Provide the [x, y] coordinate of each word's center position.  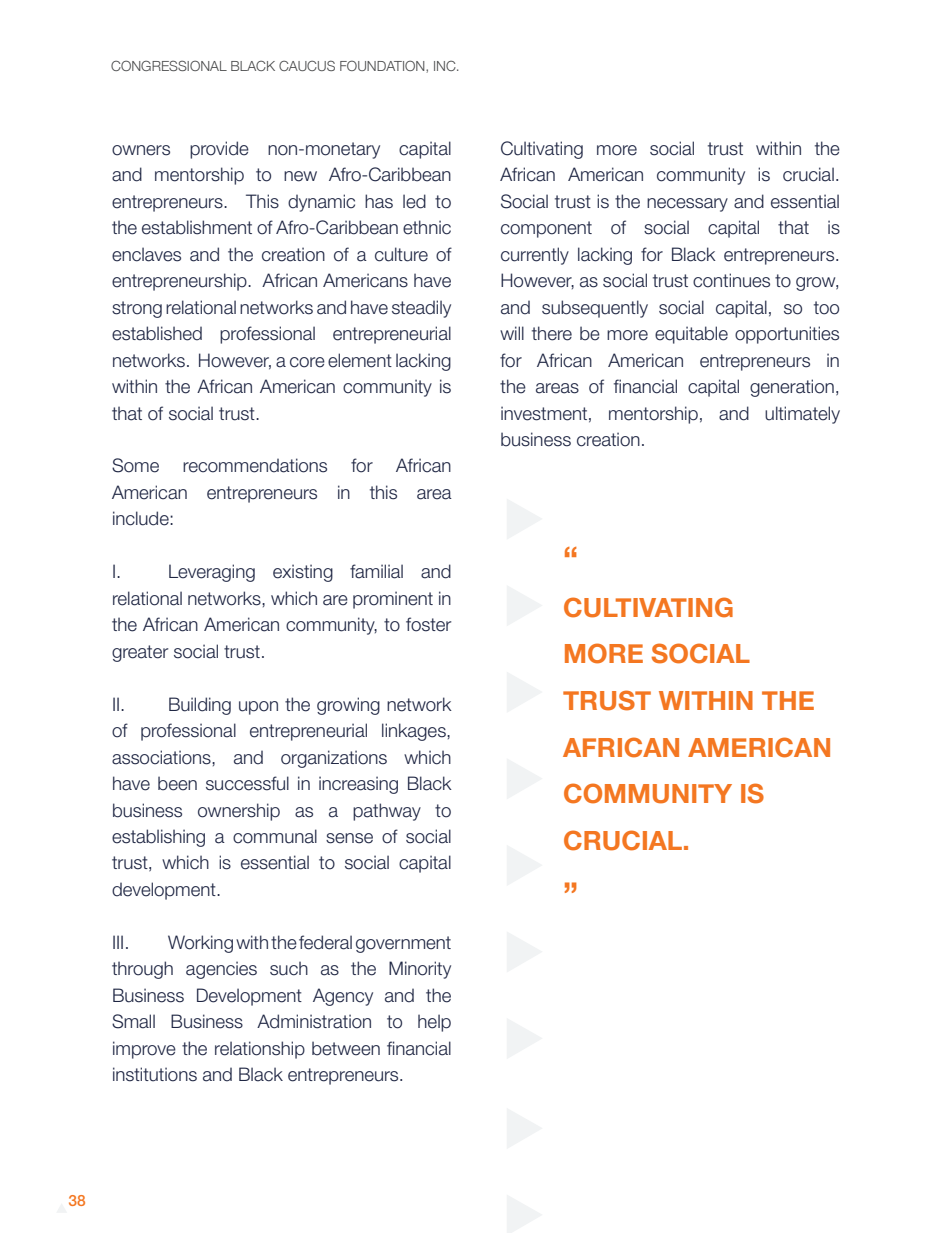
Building [200, 706]
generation [792, 388]
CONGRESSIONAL [169, 65]
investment [544, 413]
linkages [415, 732]
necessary [687, 205]
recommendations [255, 465]
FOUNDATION [383, 66]
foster [428, 624]
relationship [260, 1050]
